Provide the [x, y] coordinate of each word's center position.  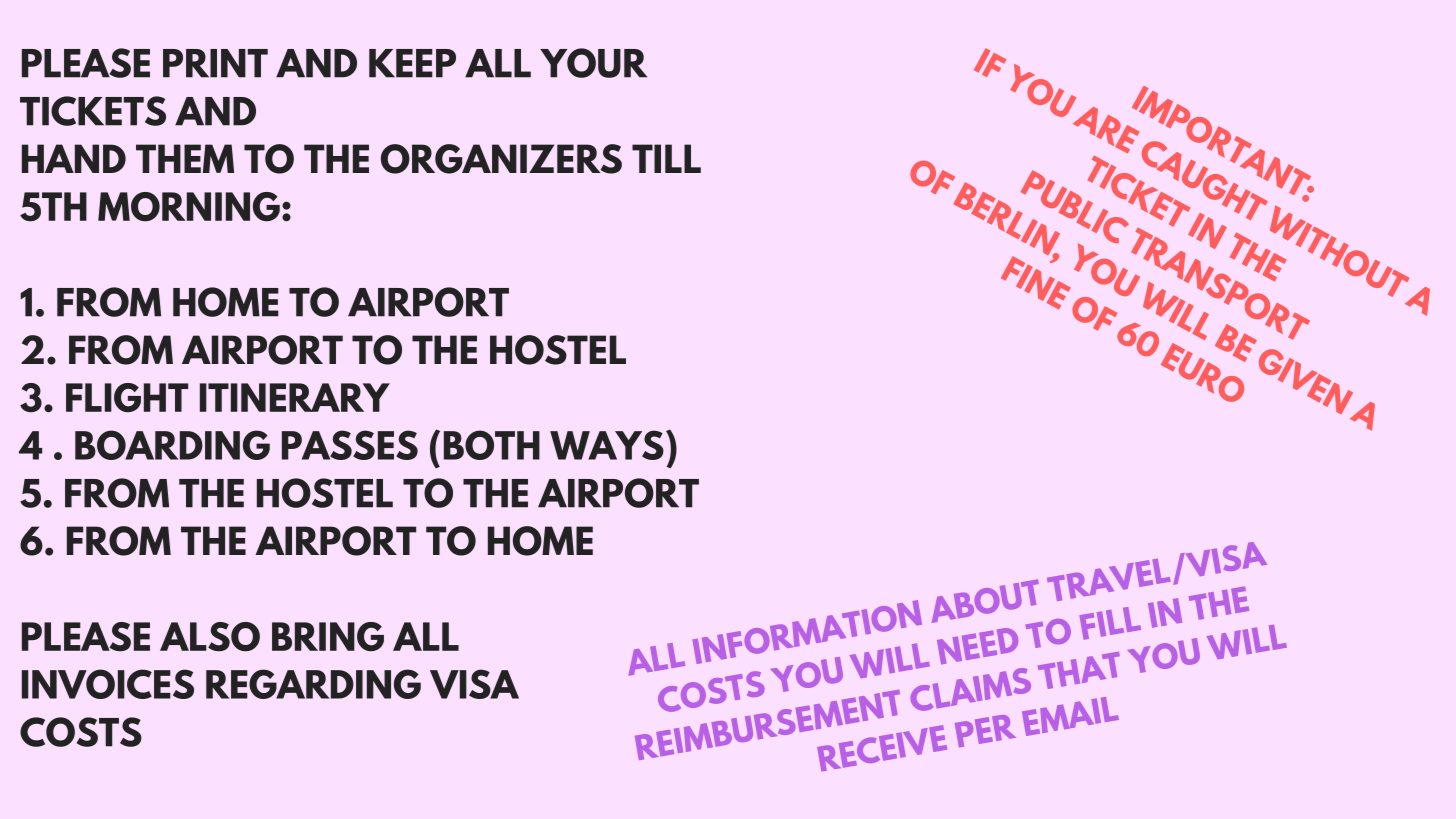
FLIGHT [127, 398]
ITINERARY [295, 397]
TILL [666, 158]
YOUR [593, 63]
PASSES [350, 445]
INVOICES [108, 684]
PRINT [215, 63]
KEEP [412, 63]
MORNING [189, 207]
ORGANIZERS [501, 159]
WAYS [607, 445]
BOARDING [172, 445]
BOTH [492, 445]
